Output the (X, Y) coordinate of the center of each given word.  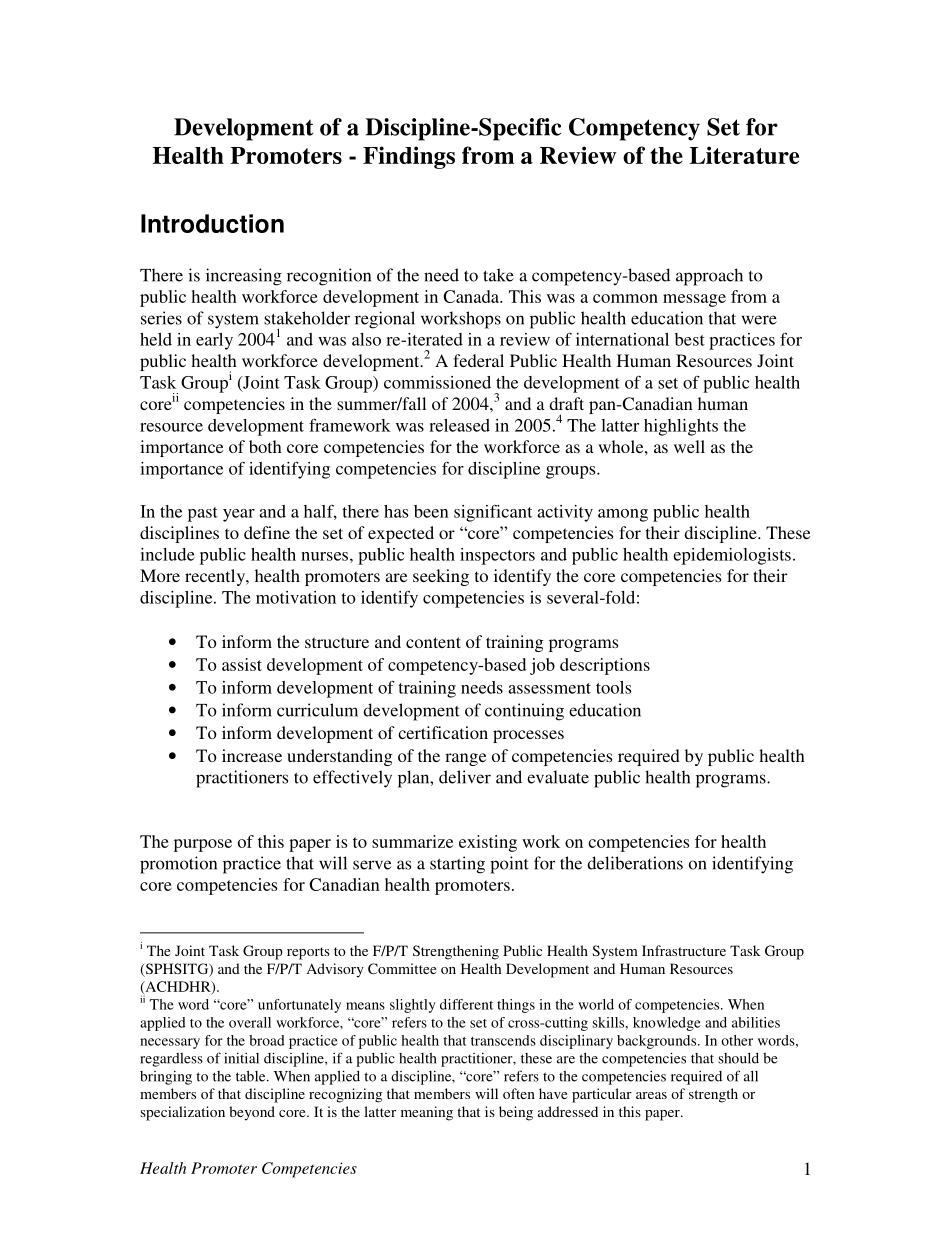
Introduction (212, 223)
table (252, 1076)
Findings (409, 157)
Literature (744, 155)
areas (651, 1095)
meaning (427, 1113)
